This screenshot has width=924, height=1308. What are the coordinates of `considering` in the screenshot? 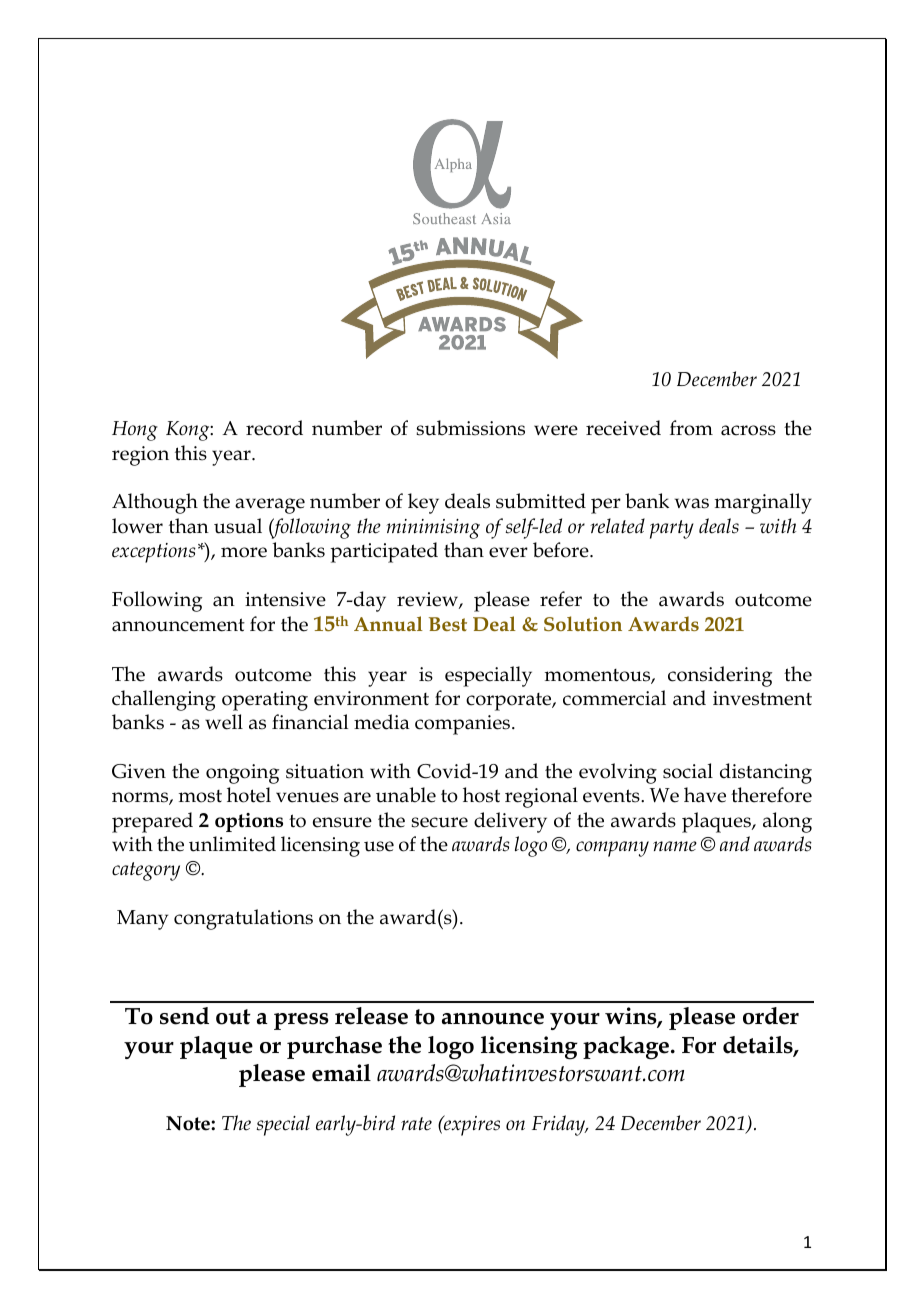 It's located at (720, 676).
